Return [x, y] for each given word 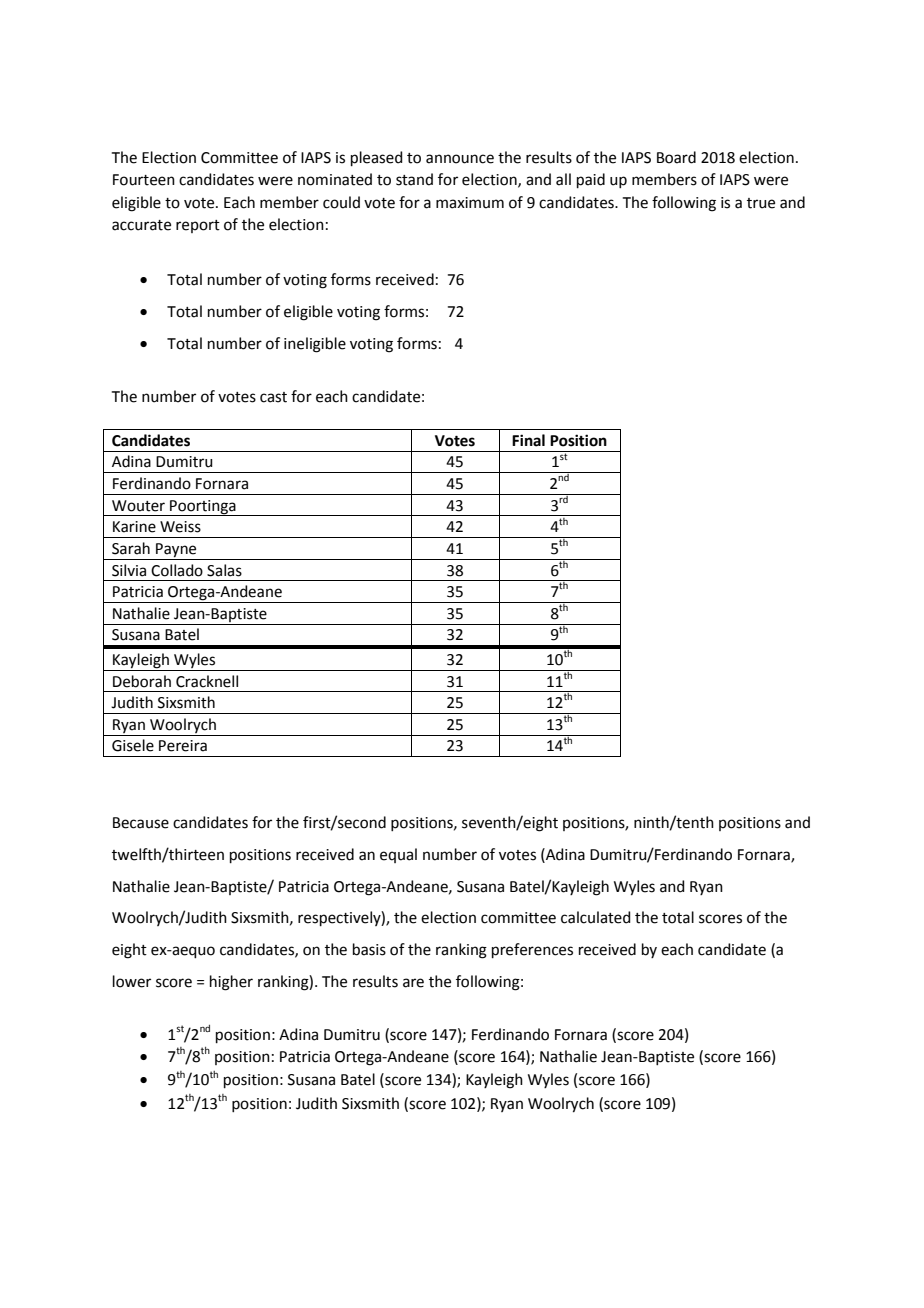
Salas [224, 570]
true [761, 203]
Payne [176, 550]
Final [528, 440]
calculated [596, 917]
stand [414, 179]
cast [273, 397]
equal [398, 855]
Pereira [183, 746]
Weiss [180, 527]
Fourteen [144, 180]
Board [676, 157]
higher [231, 983]
